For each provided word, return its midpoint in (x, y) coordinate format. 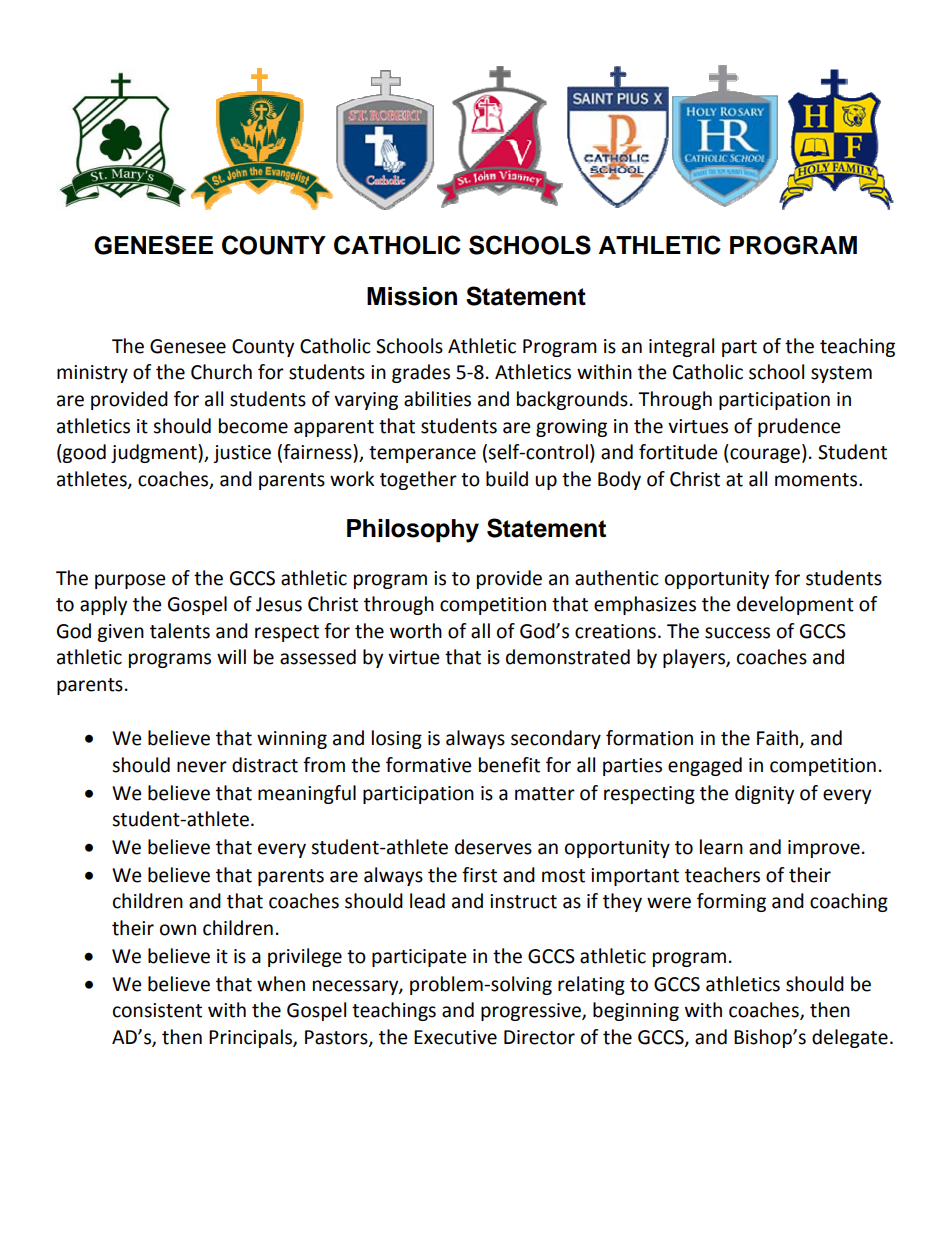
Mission (412, 296)
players (695, 658)
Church (221, 372)
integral (681, 347)
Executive (455, 1037)
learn (721, 847)
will (231, 656)
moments (817, 480)
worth (416, 631)
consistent (157, 1010)
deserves (493, 847)
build (507, 479)
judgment (155, 453)
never (202, 767)
